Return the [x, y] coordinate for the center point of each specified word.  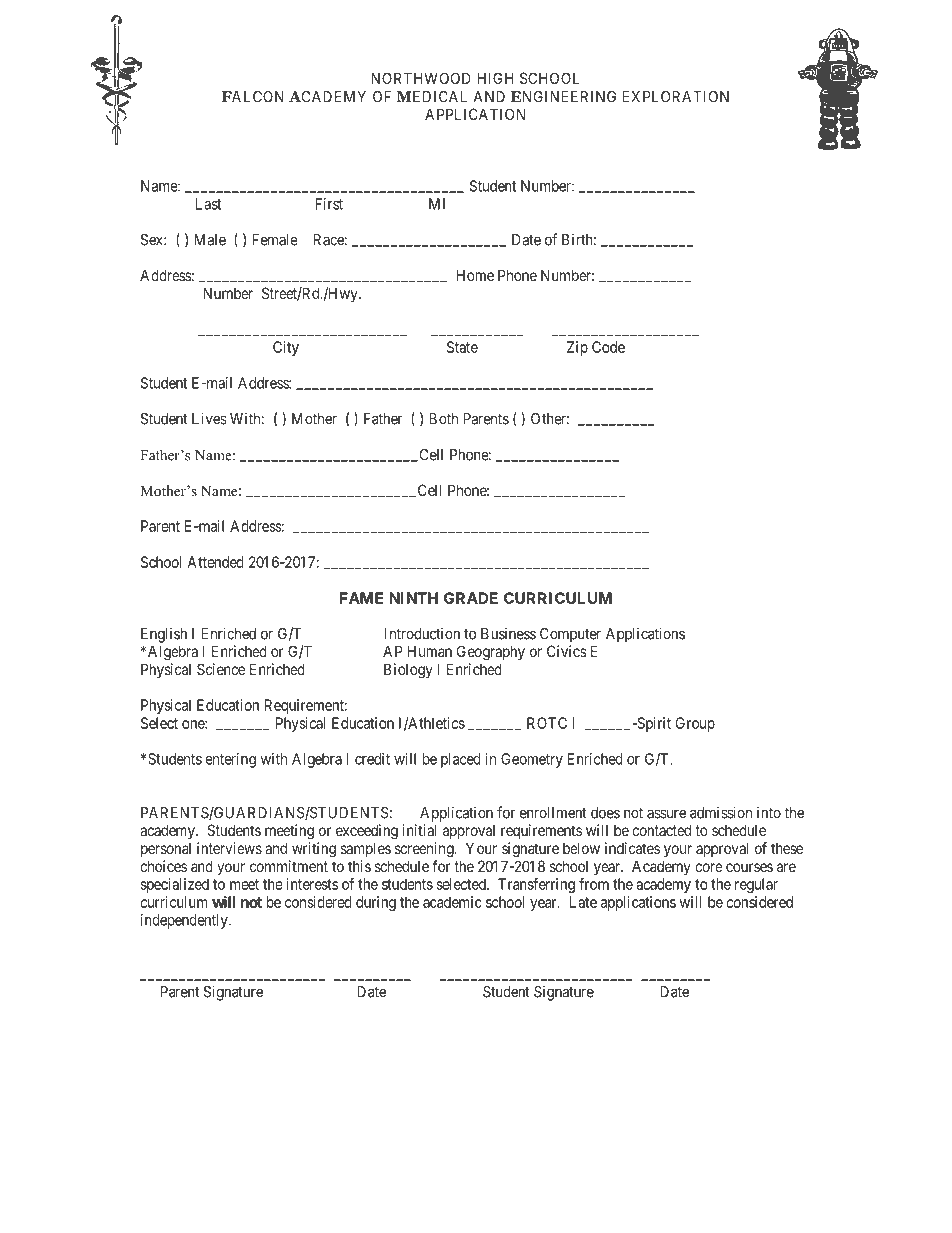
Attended [215, 562]
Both [443, 419]
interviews [229, 848]
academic [452, 902]
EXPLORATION [675, 97]
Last [208, 204]
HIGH [495, 78]
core [709, 867]
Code [608, 347]
